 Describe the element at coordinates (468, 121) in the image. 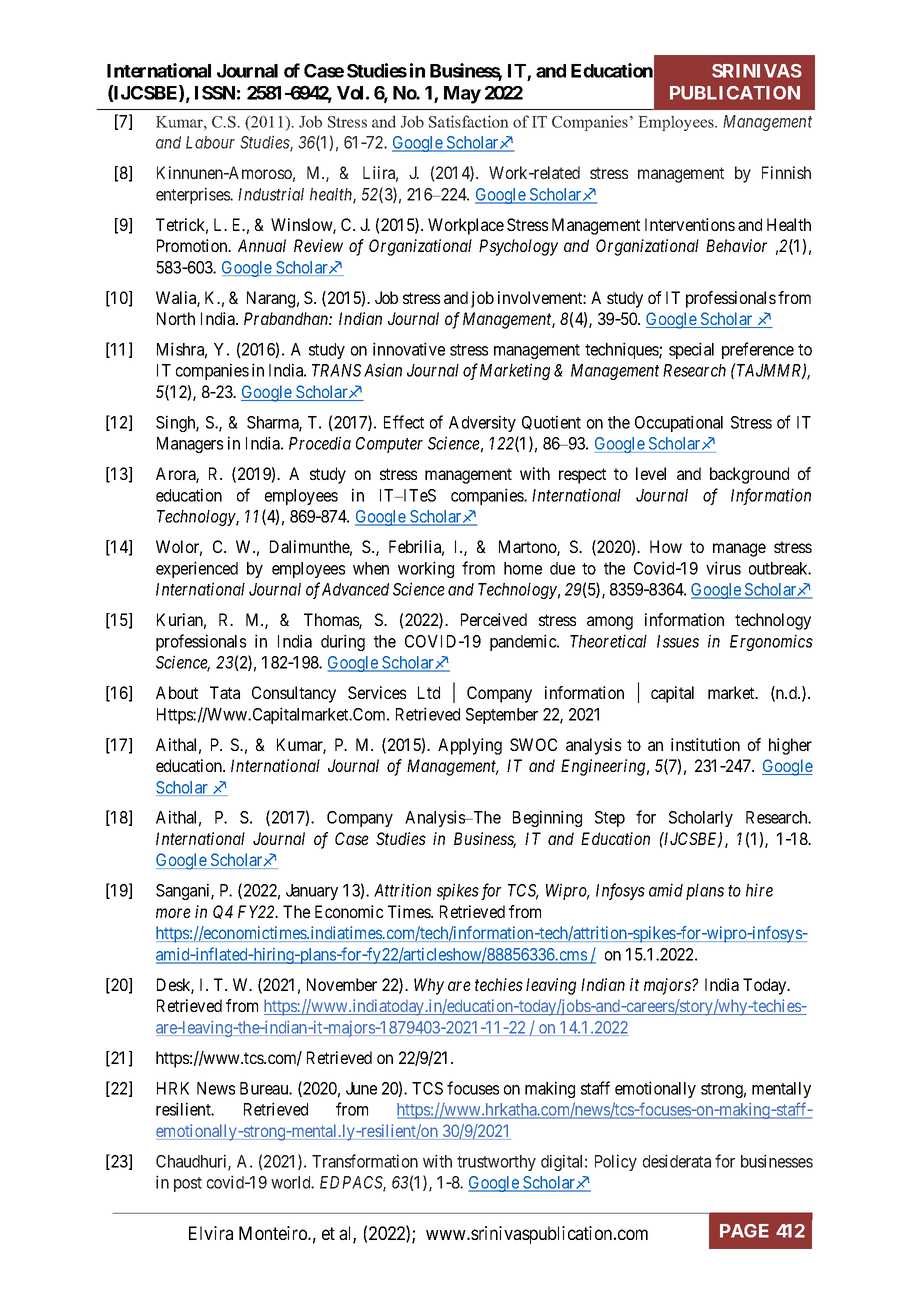

I see `Satisfaction` at that location.
